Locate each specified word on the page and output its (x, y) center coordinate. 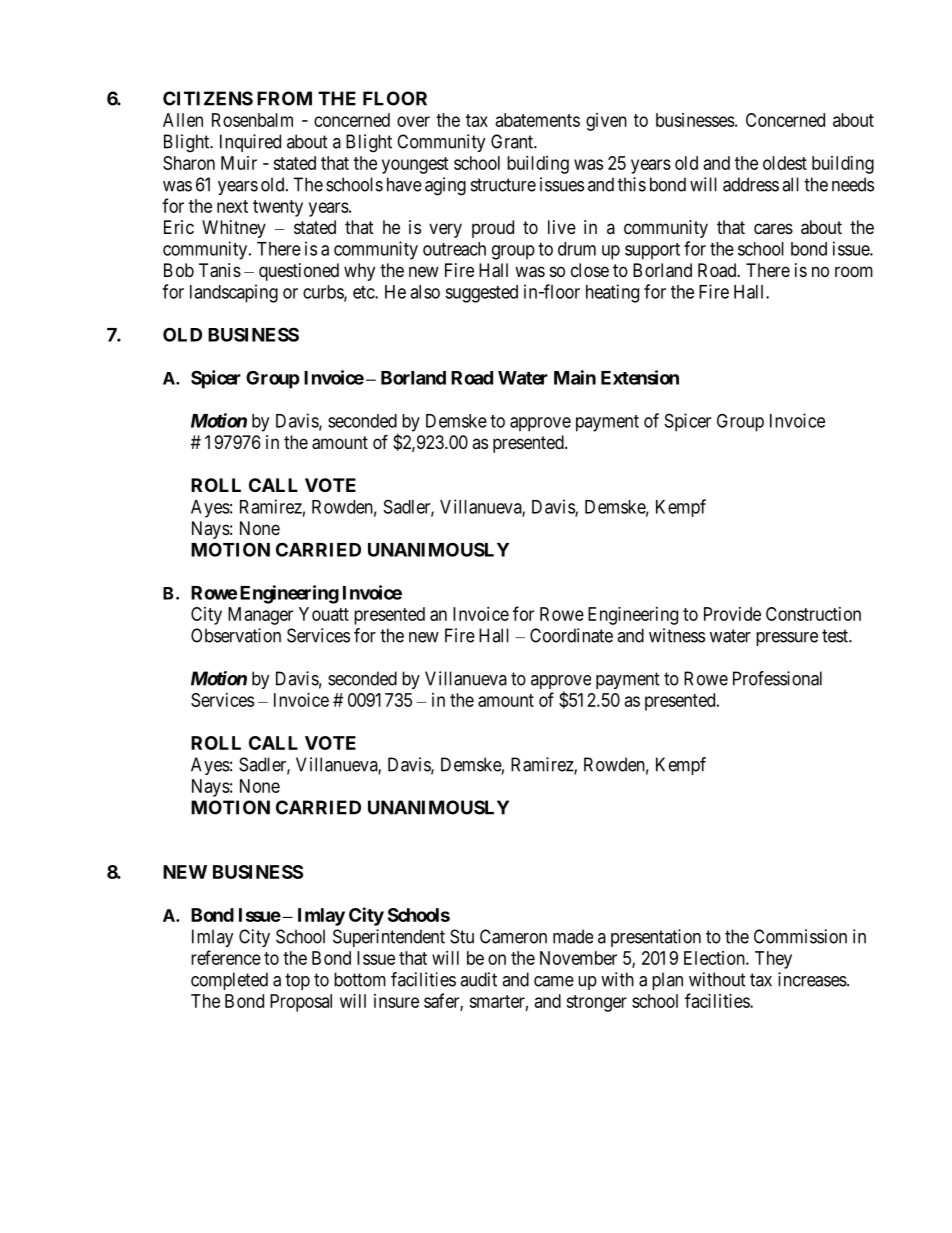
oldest (785, 163)
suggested (481, 294)
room (854, 271)
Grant (513, 141)
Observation (236, 635)
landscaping (234, 293)
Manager (260, 616)
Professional (777, 678)
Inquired (250, 143)
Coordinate (571, 635)
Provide (732, 614)
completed (229, 981)
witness (677, 635)
